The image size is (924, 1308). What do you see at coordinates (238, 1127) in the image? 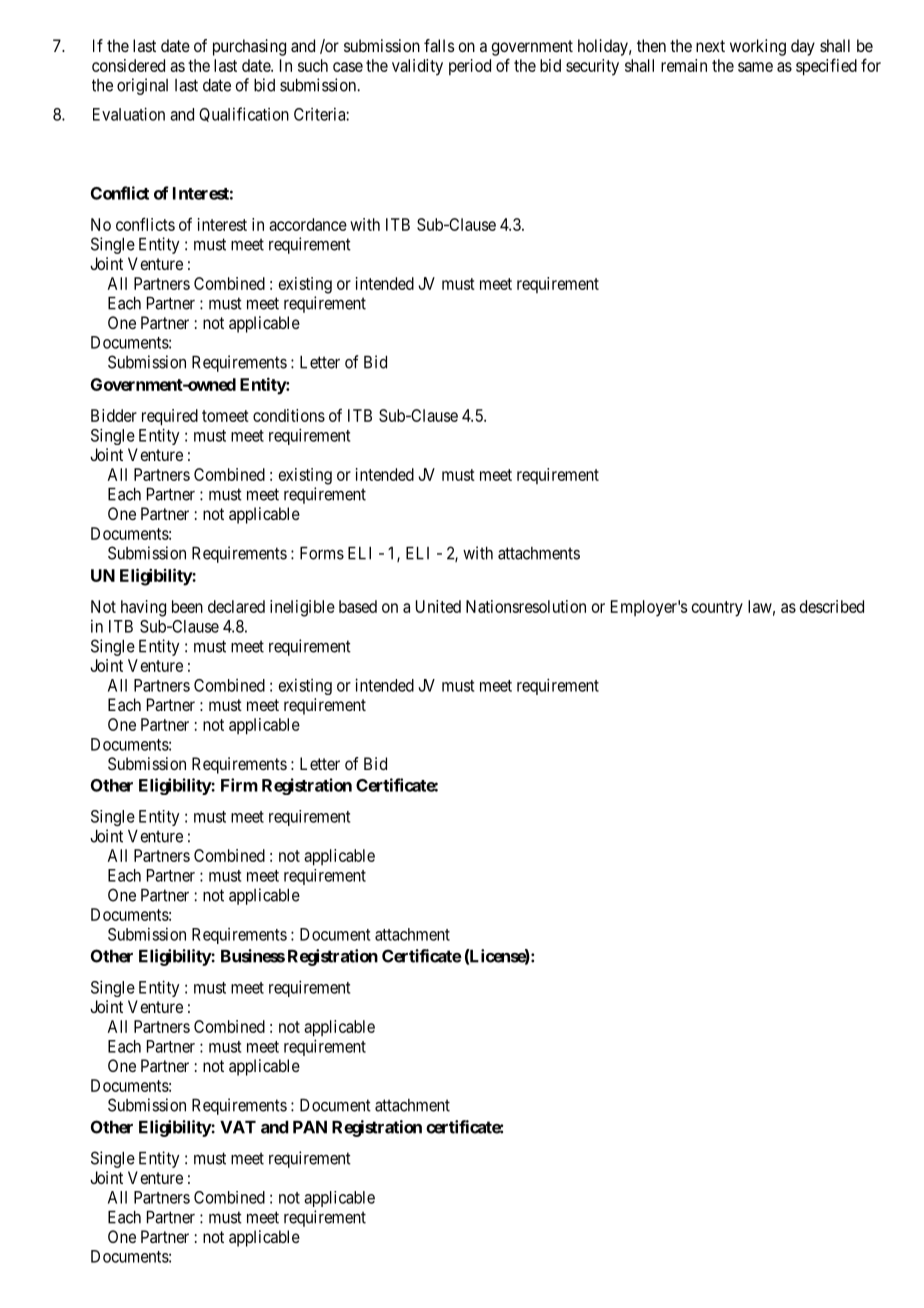
I see `VAT` at bounding box center [238, 1127].
